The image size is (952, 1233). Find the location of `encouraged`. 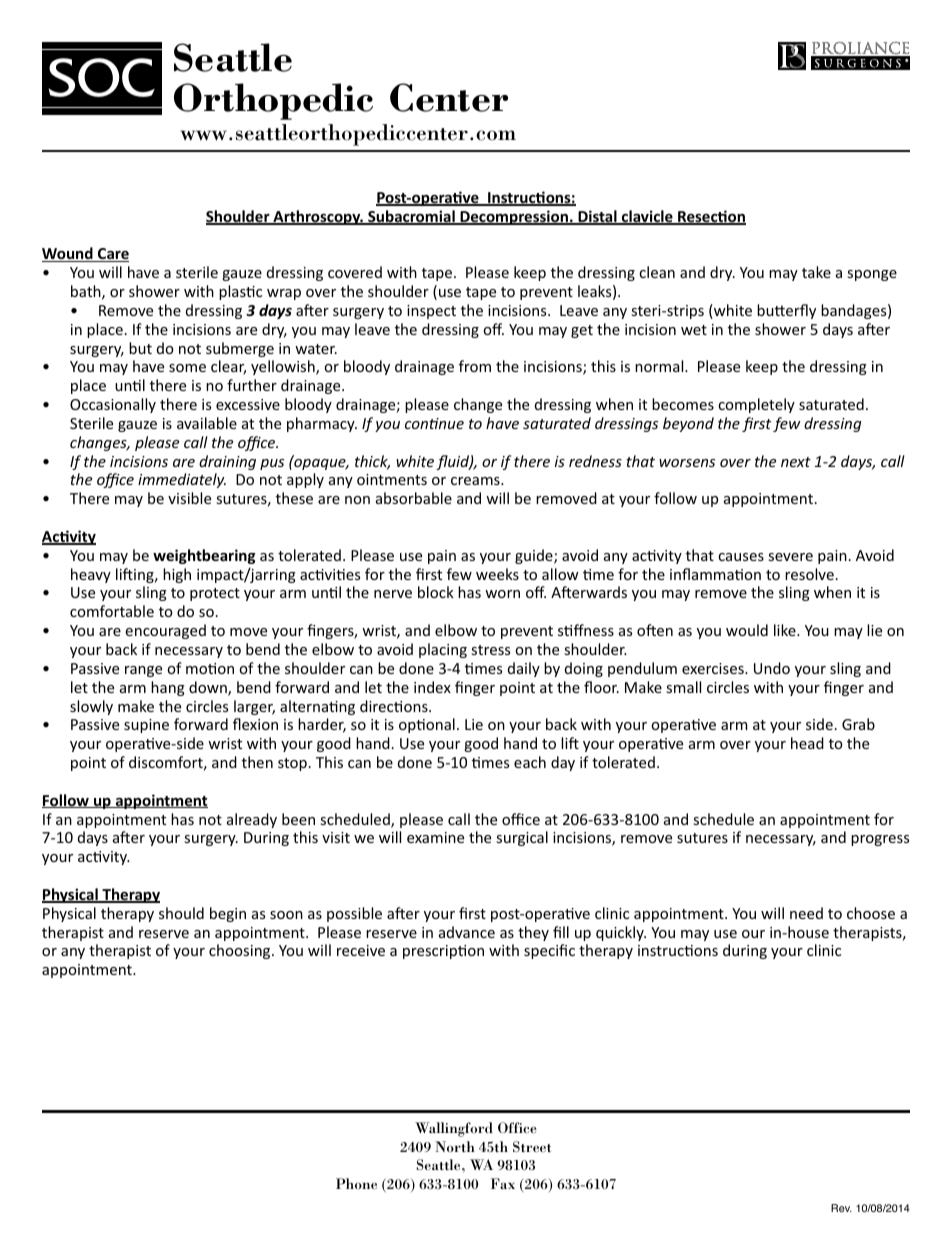

encouraged is located at coordinates (165, 631).
